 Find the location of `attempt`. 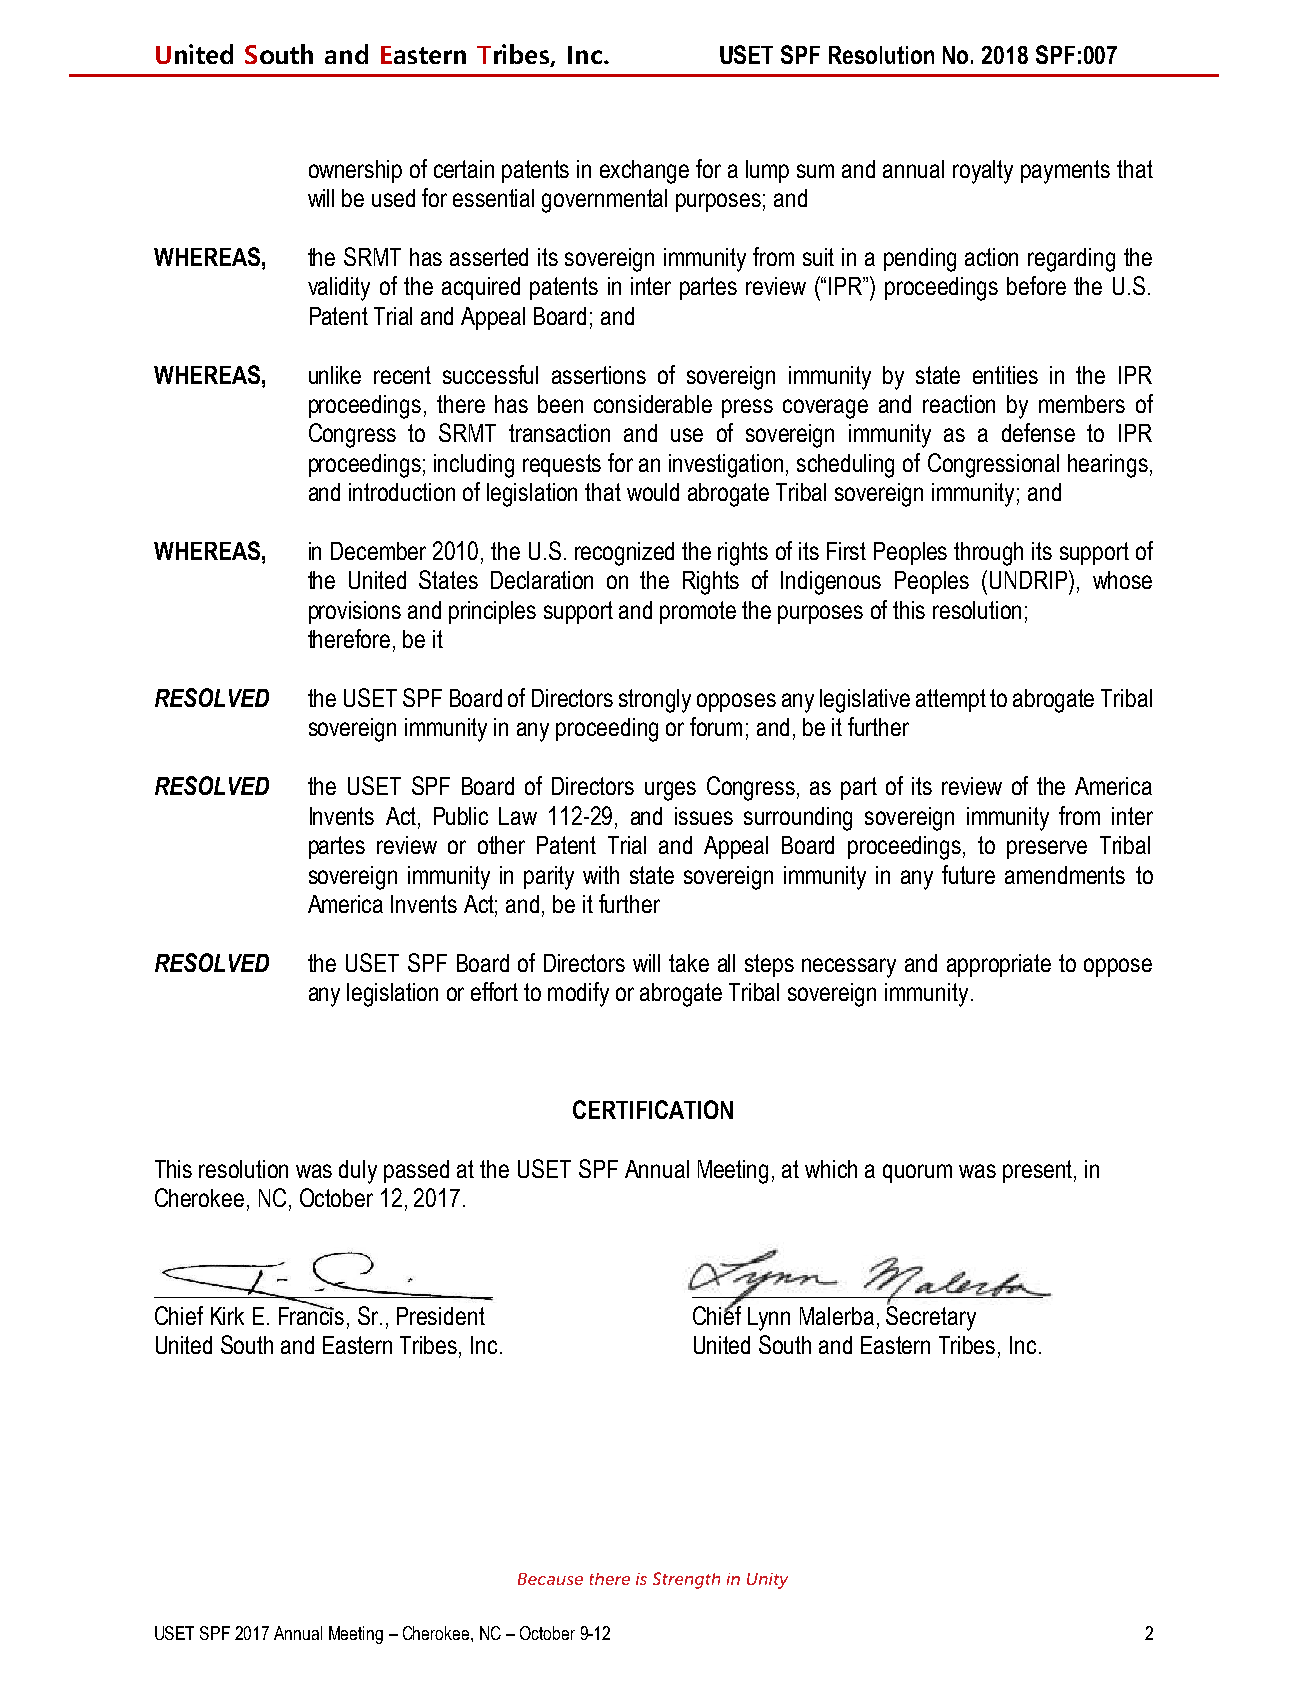

attempt is located at coordinates (951, 700).
